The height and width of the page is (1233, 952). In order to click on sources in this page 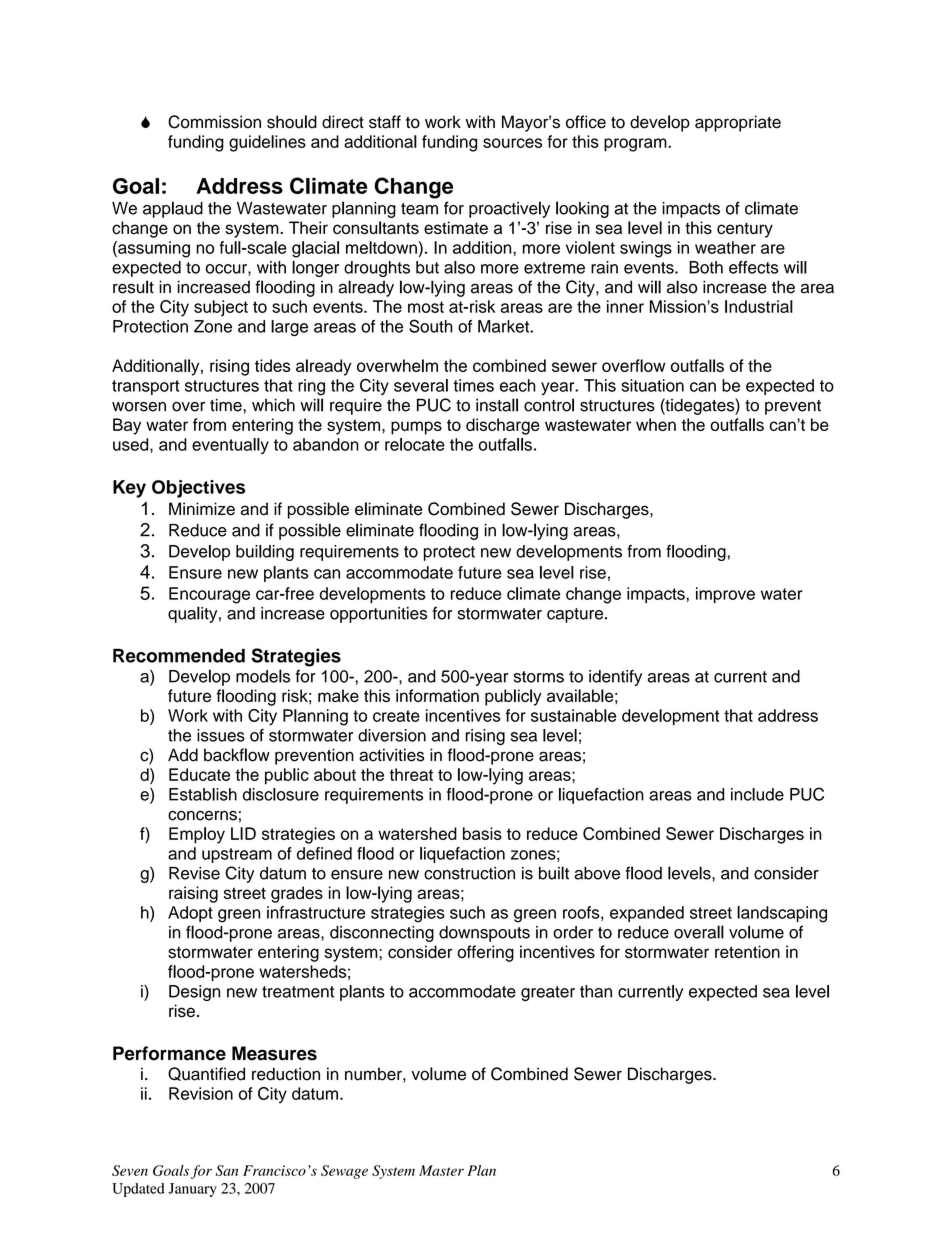, I will do `click(512, 143)`.
